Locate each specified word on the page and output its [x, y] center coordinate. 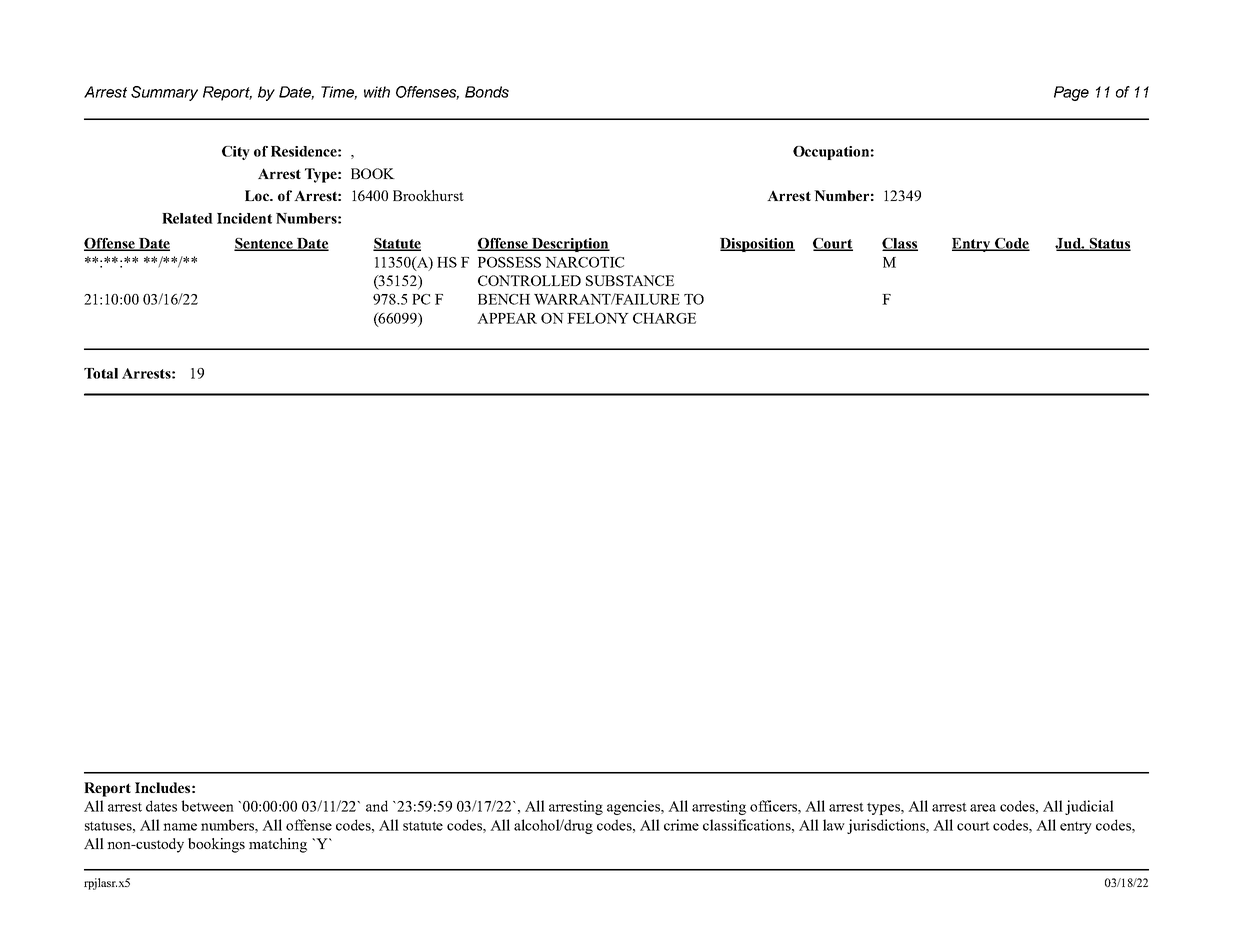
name [180, 827]
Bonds [487, 92]
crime [681, 825]
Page [1071, 93]
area [983, 808]
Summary [164, 93]
